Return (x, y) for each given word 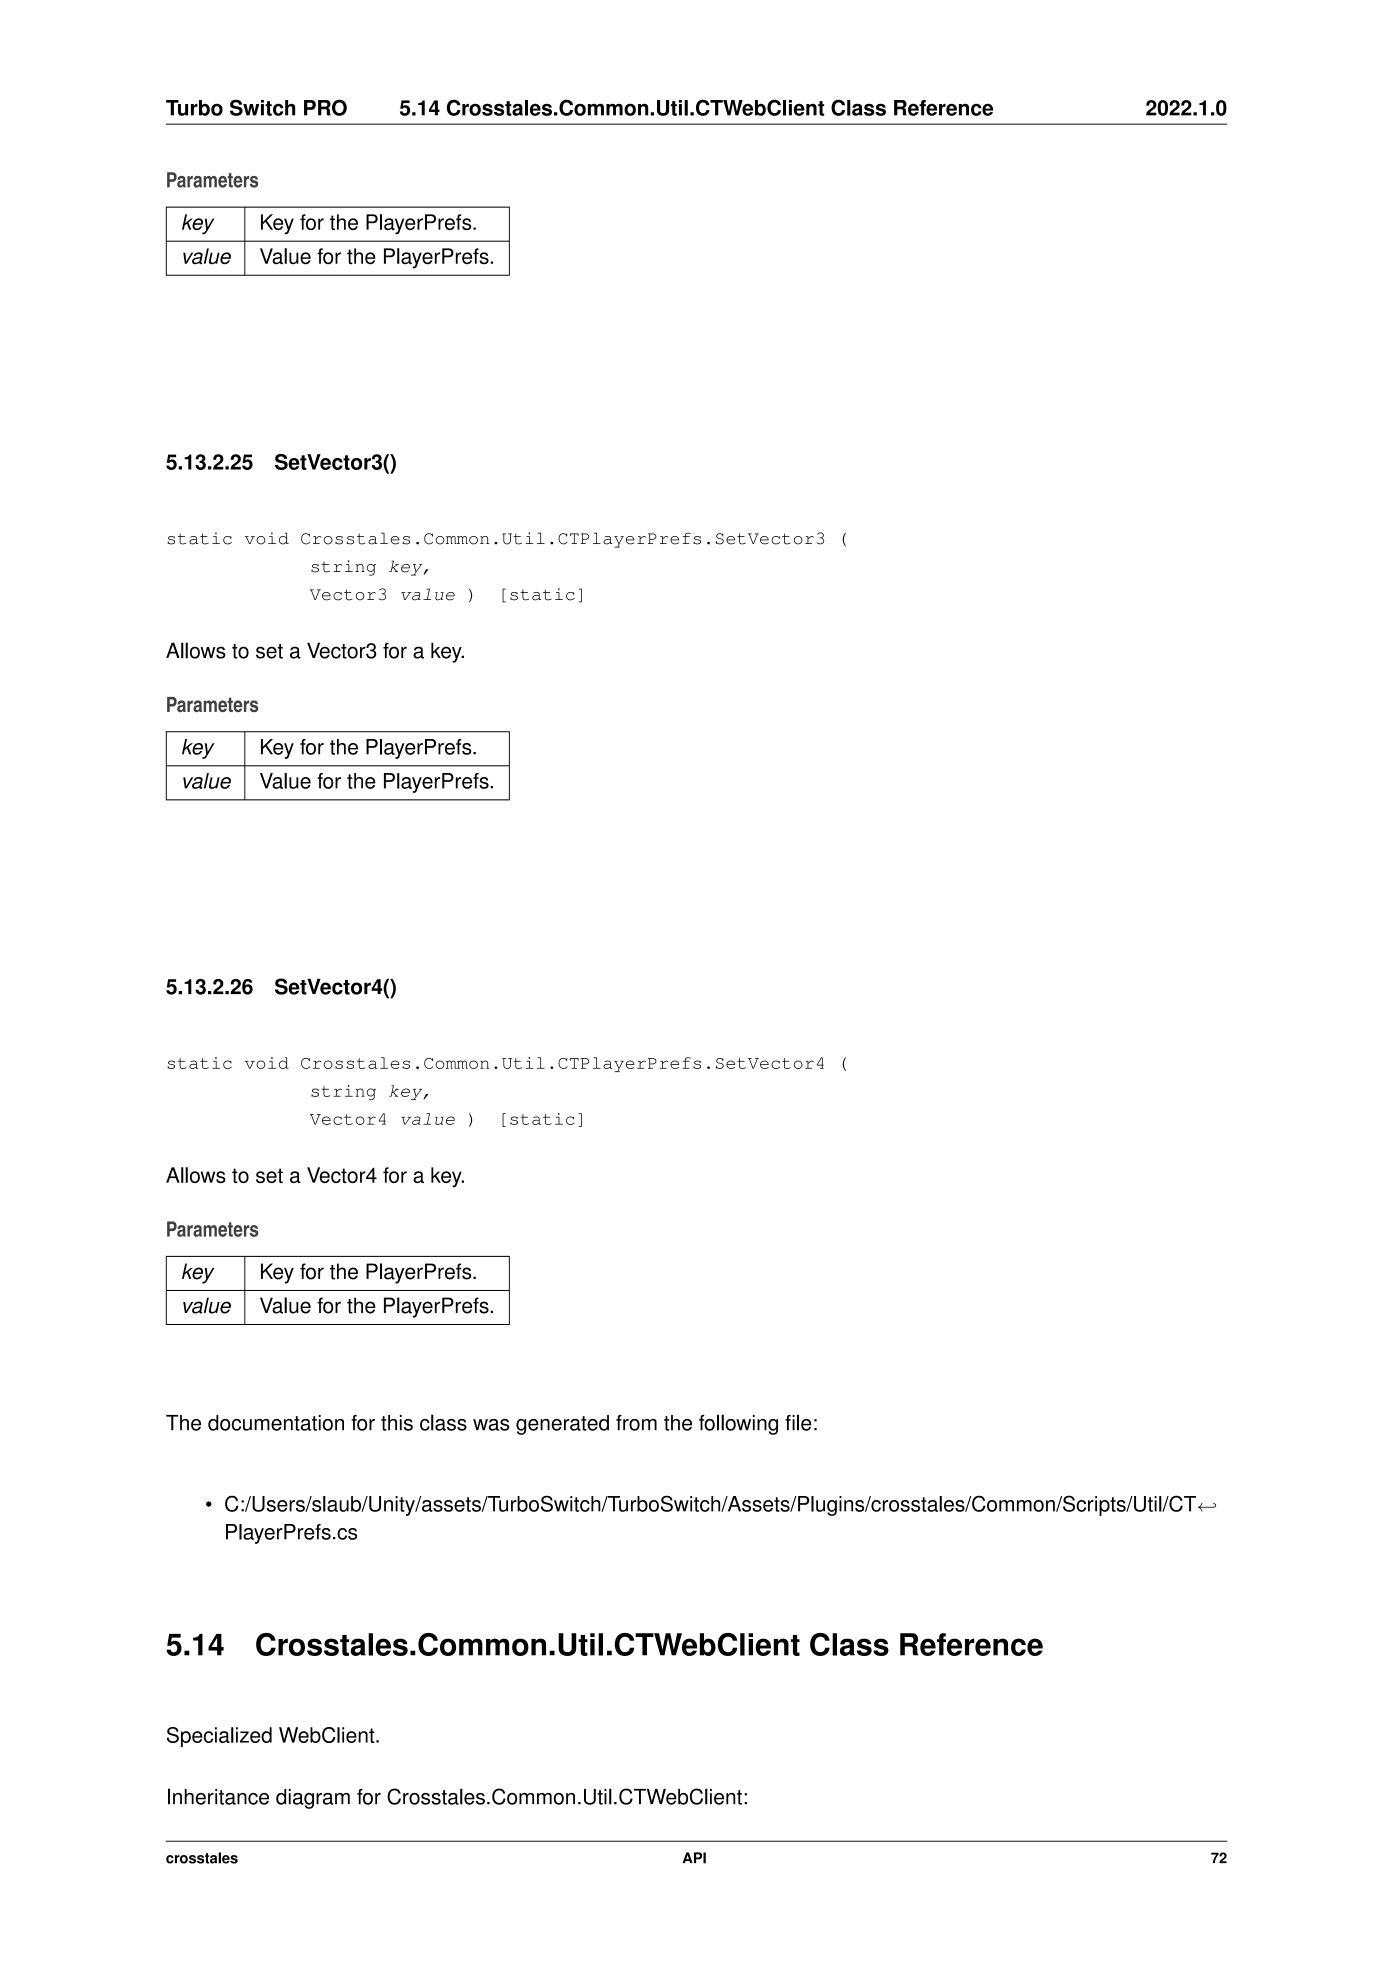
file (798, 1422)
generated (562, 1425)
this (397, 1423)
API (694, 1858)
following (738, 1424)
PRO (325, 107)
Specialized (219, 1737)
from (636, 1423)
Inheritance (218, 1796)
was (491, 1425)
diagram (313, 1799)
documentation (276, 1423)
